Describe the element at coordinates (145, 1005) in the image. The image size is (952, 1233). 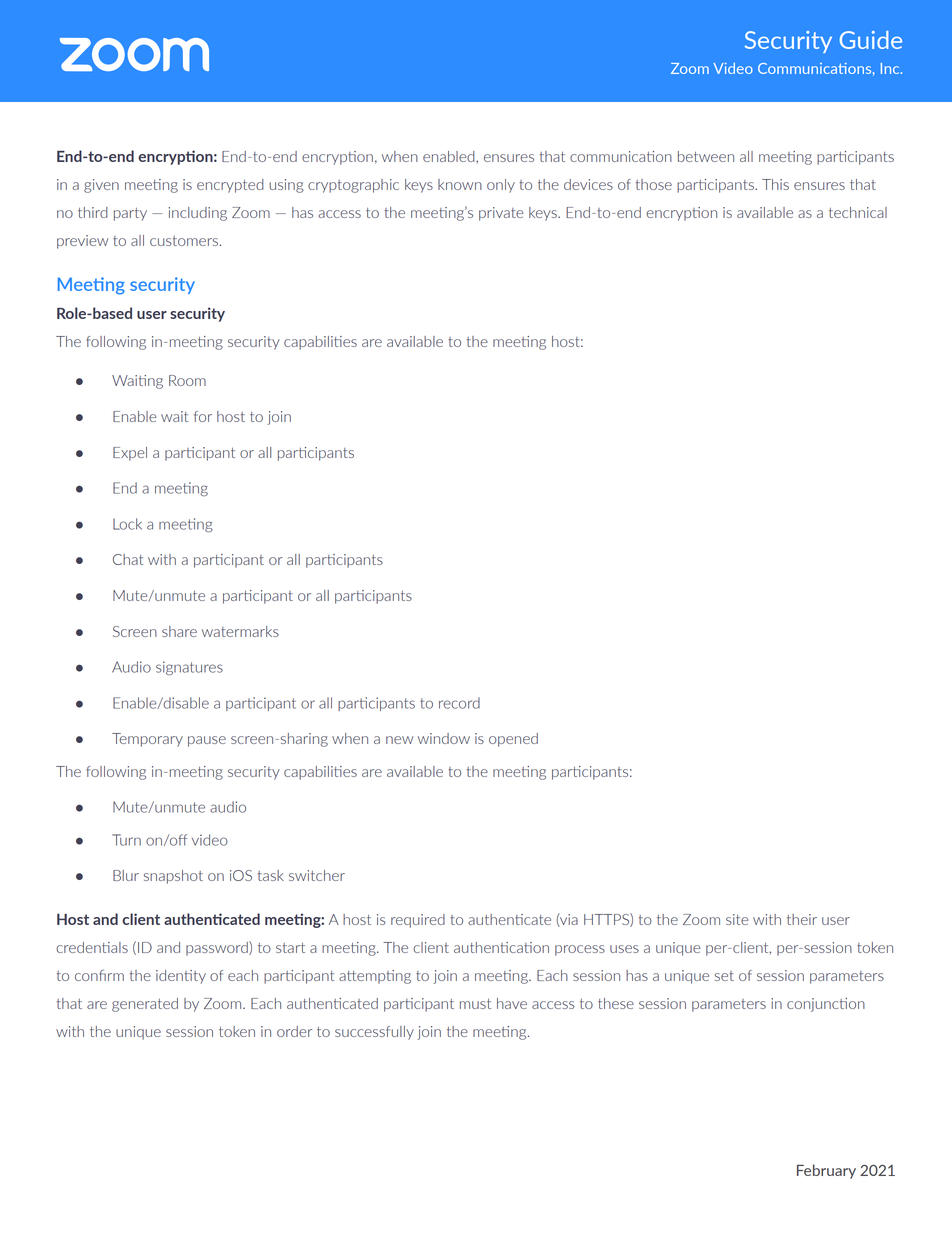
I see `generated` at that location.
